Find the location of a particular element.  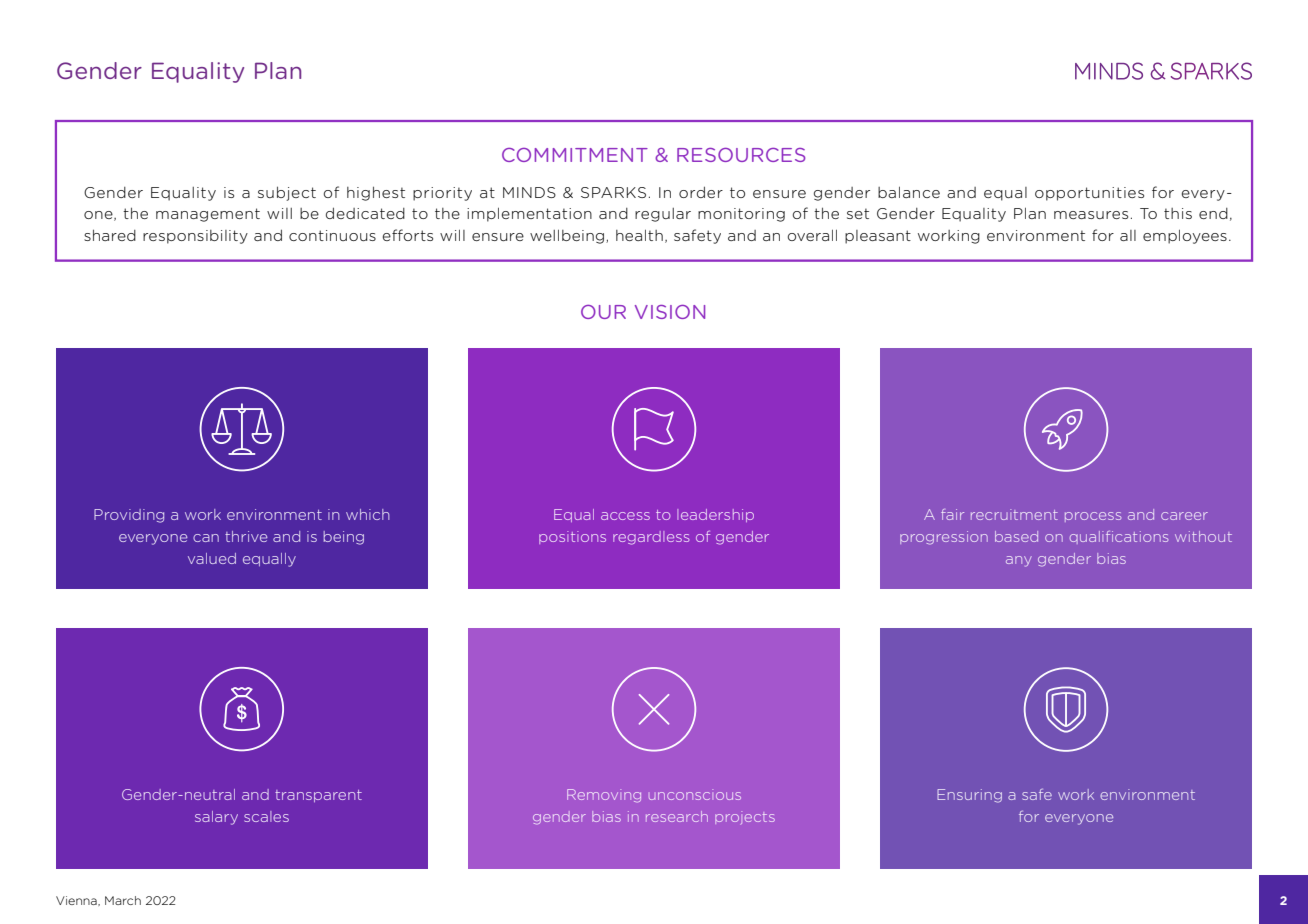

opportunities is located at coordinates (1089, 194).
